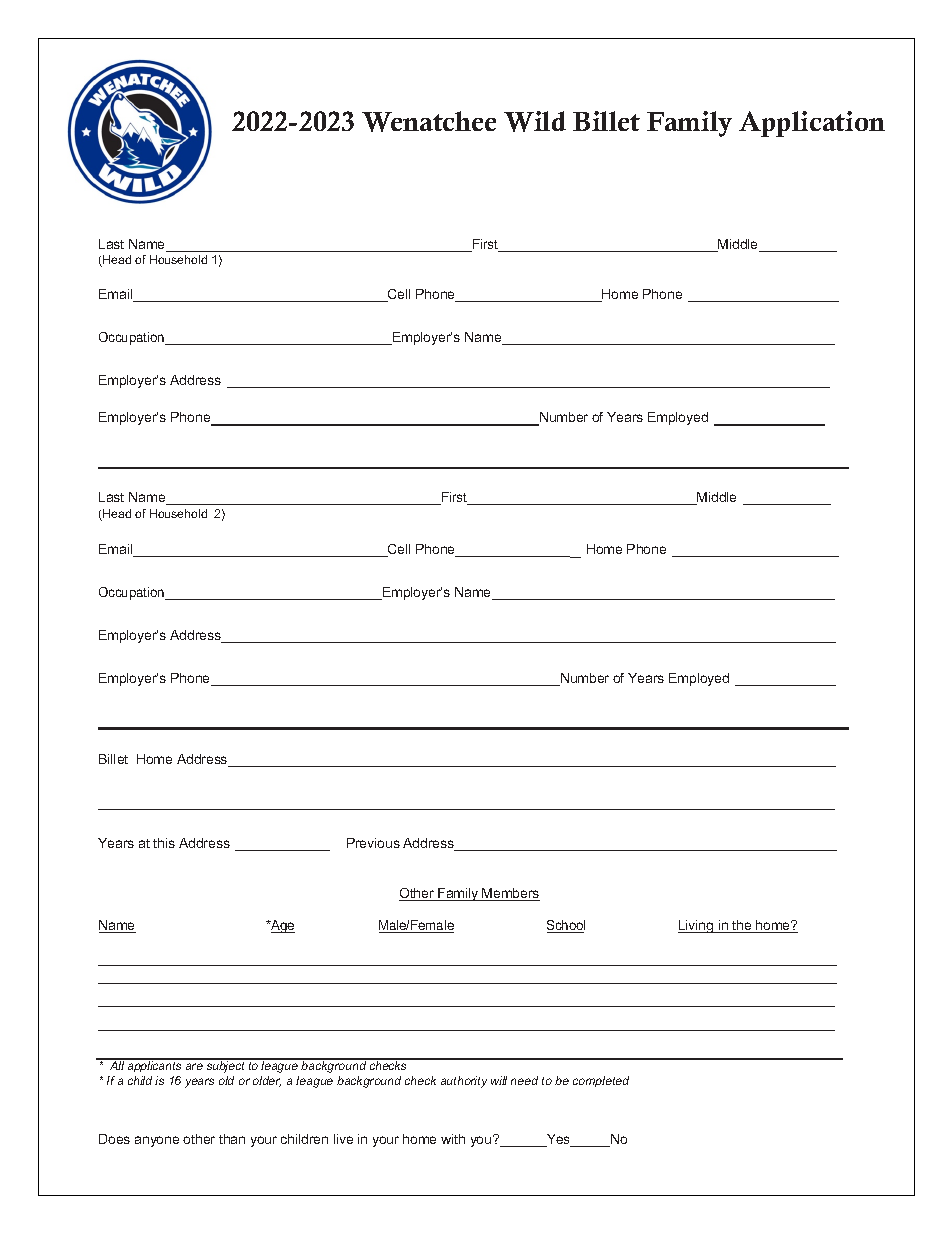  What do you see at coordinates (566, 926) in the screenshot?
I see `School` at bounding box center [566, 926].
